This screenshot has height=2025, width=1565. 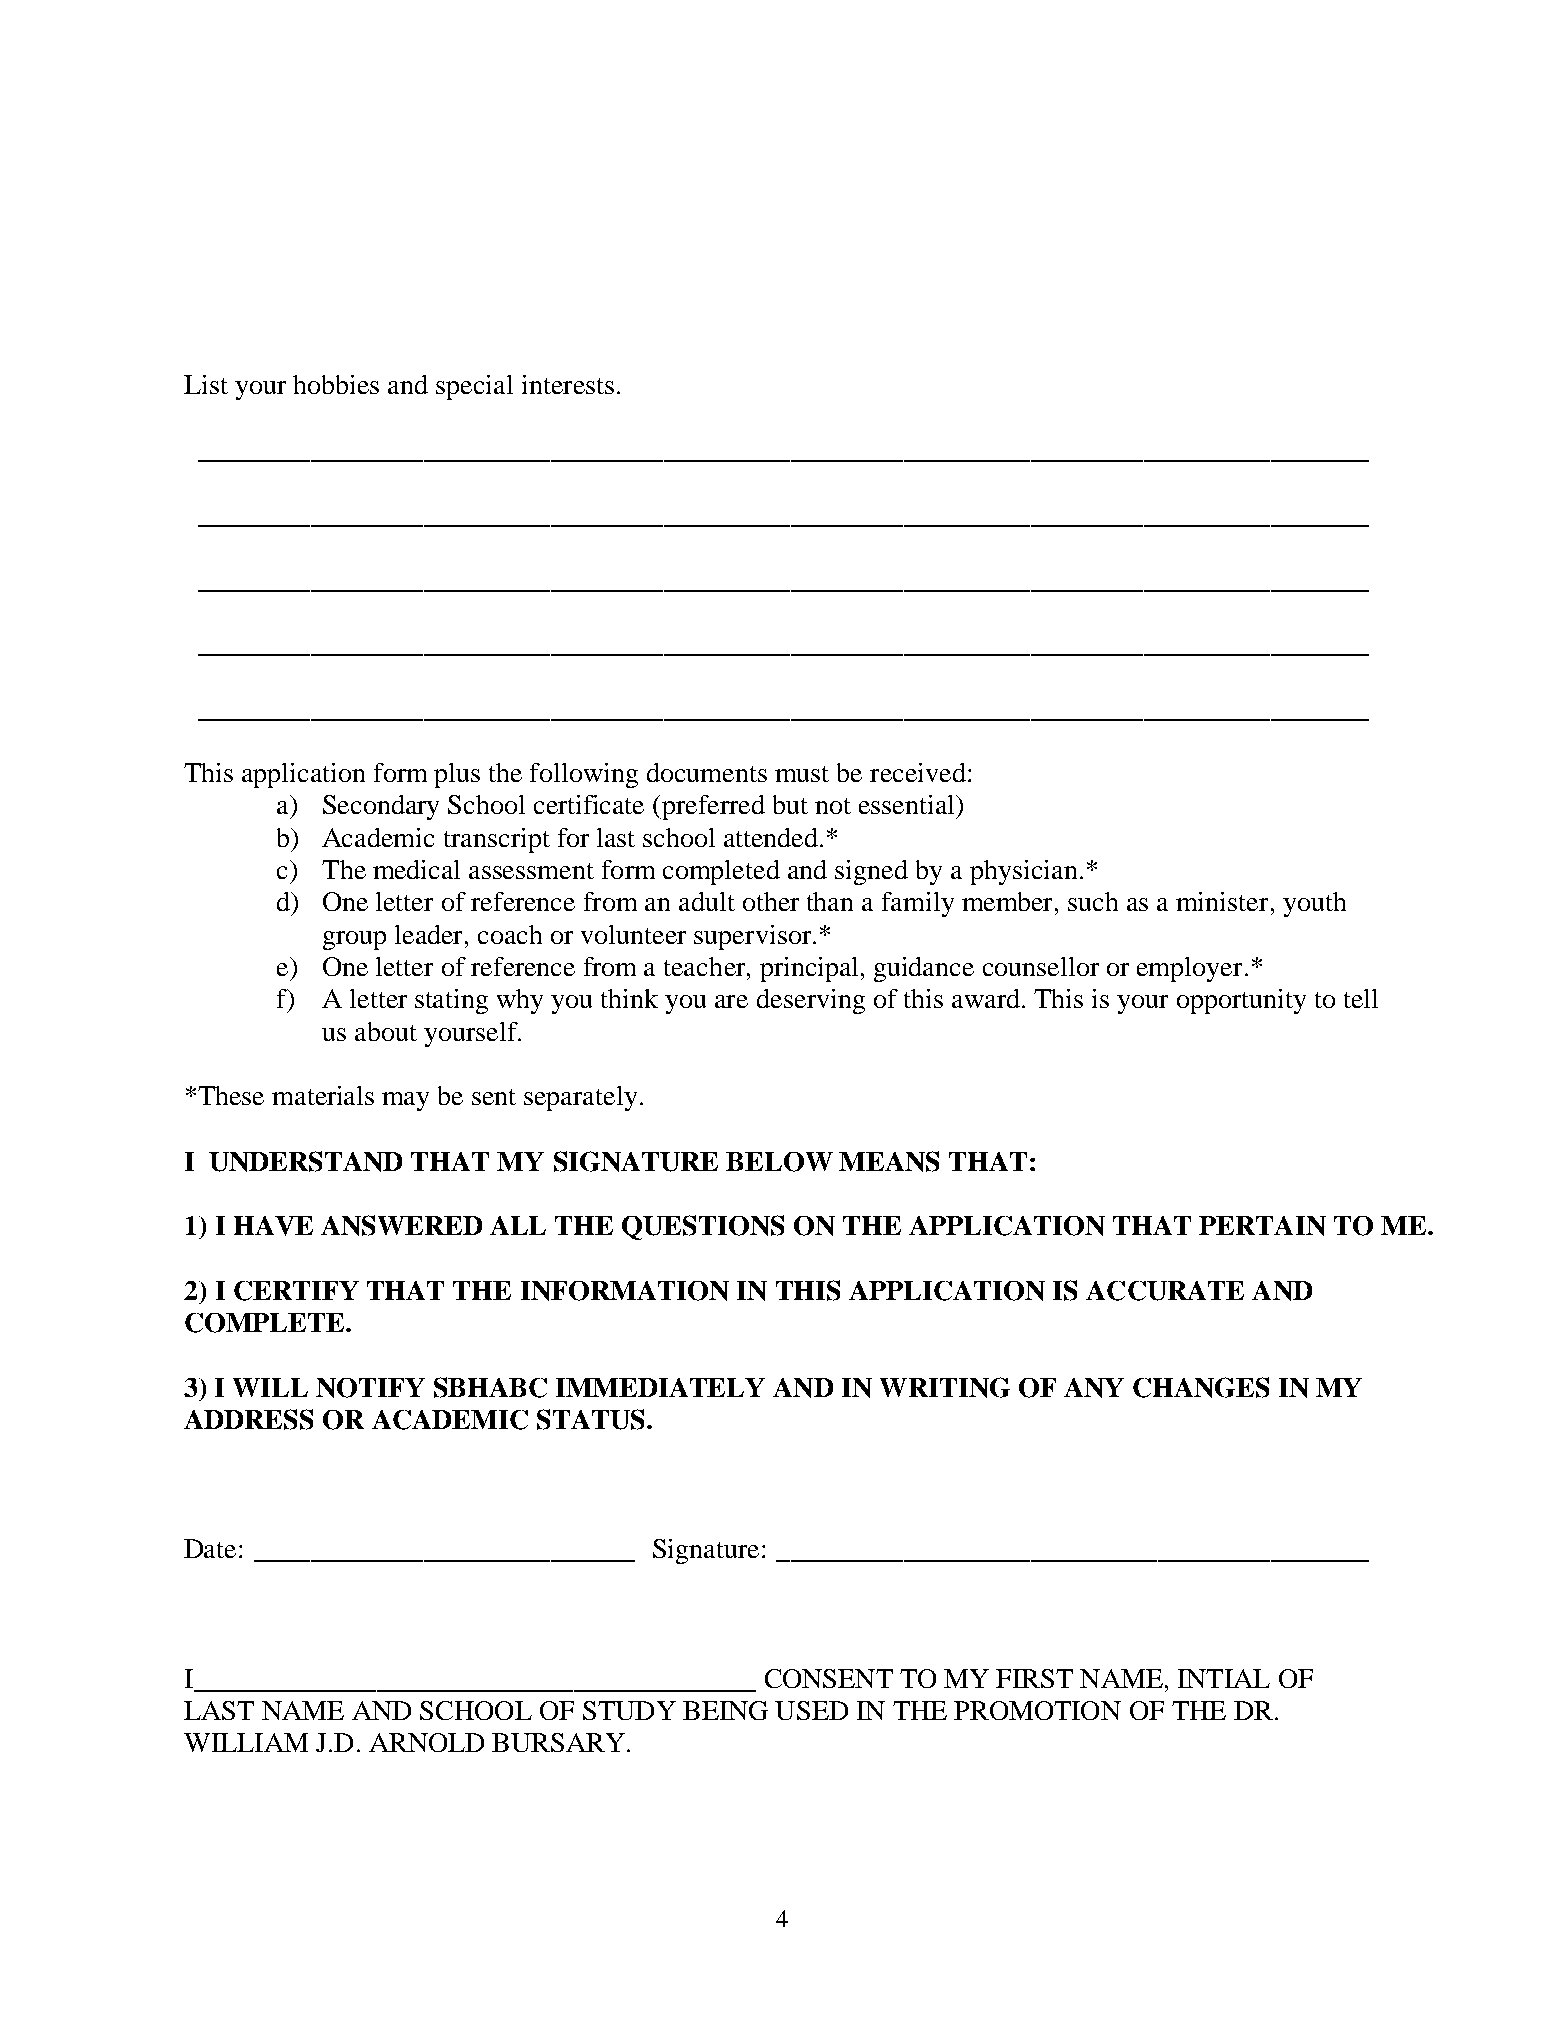 I want to click on hobbies, so click(x=336, y=384).
